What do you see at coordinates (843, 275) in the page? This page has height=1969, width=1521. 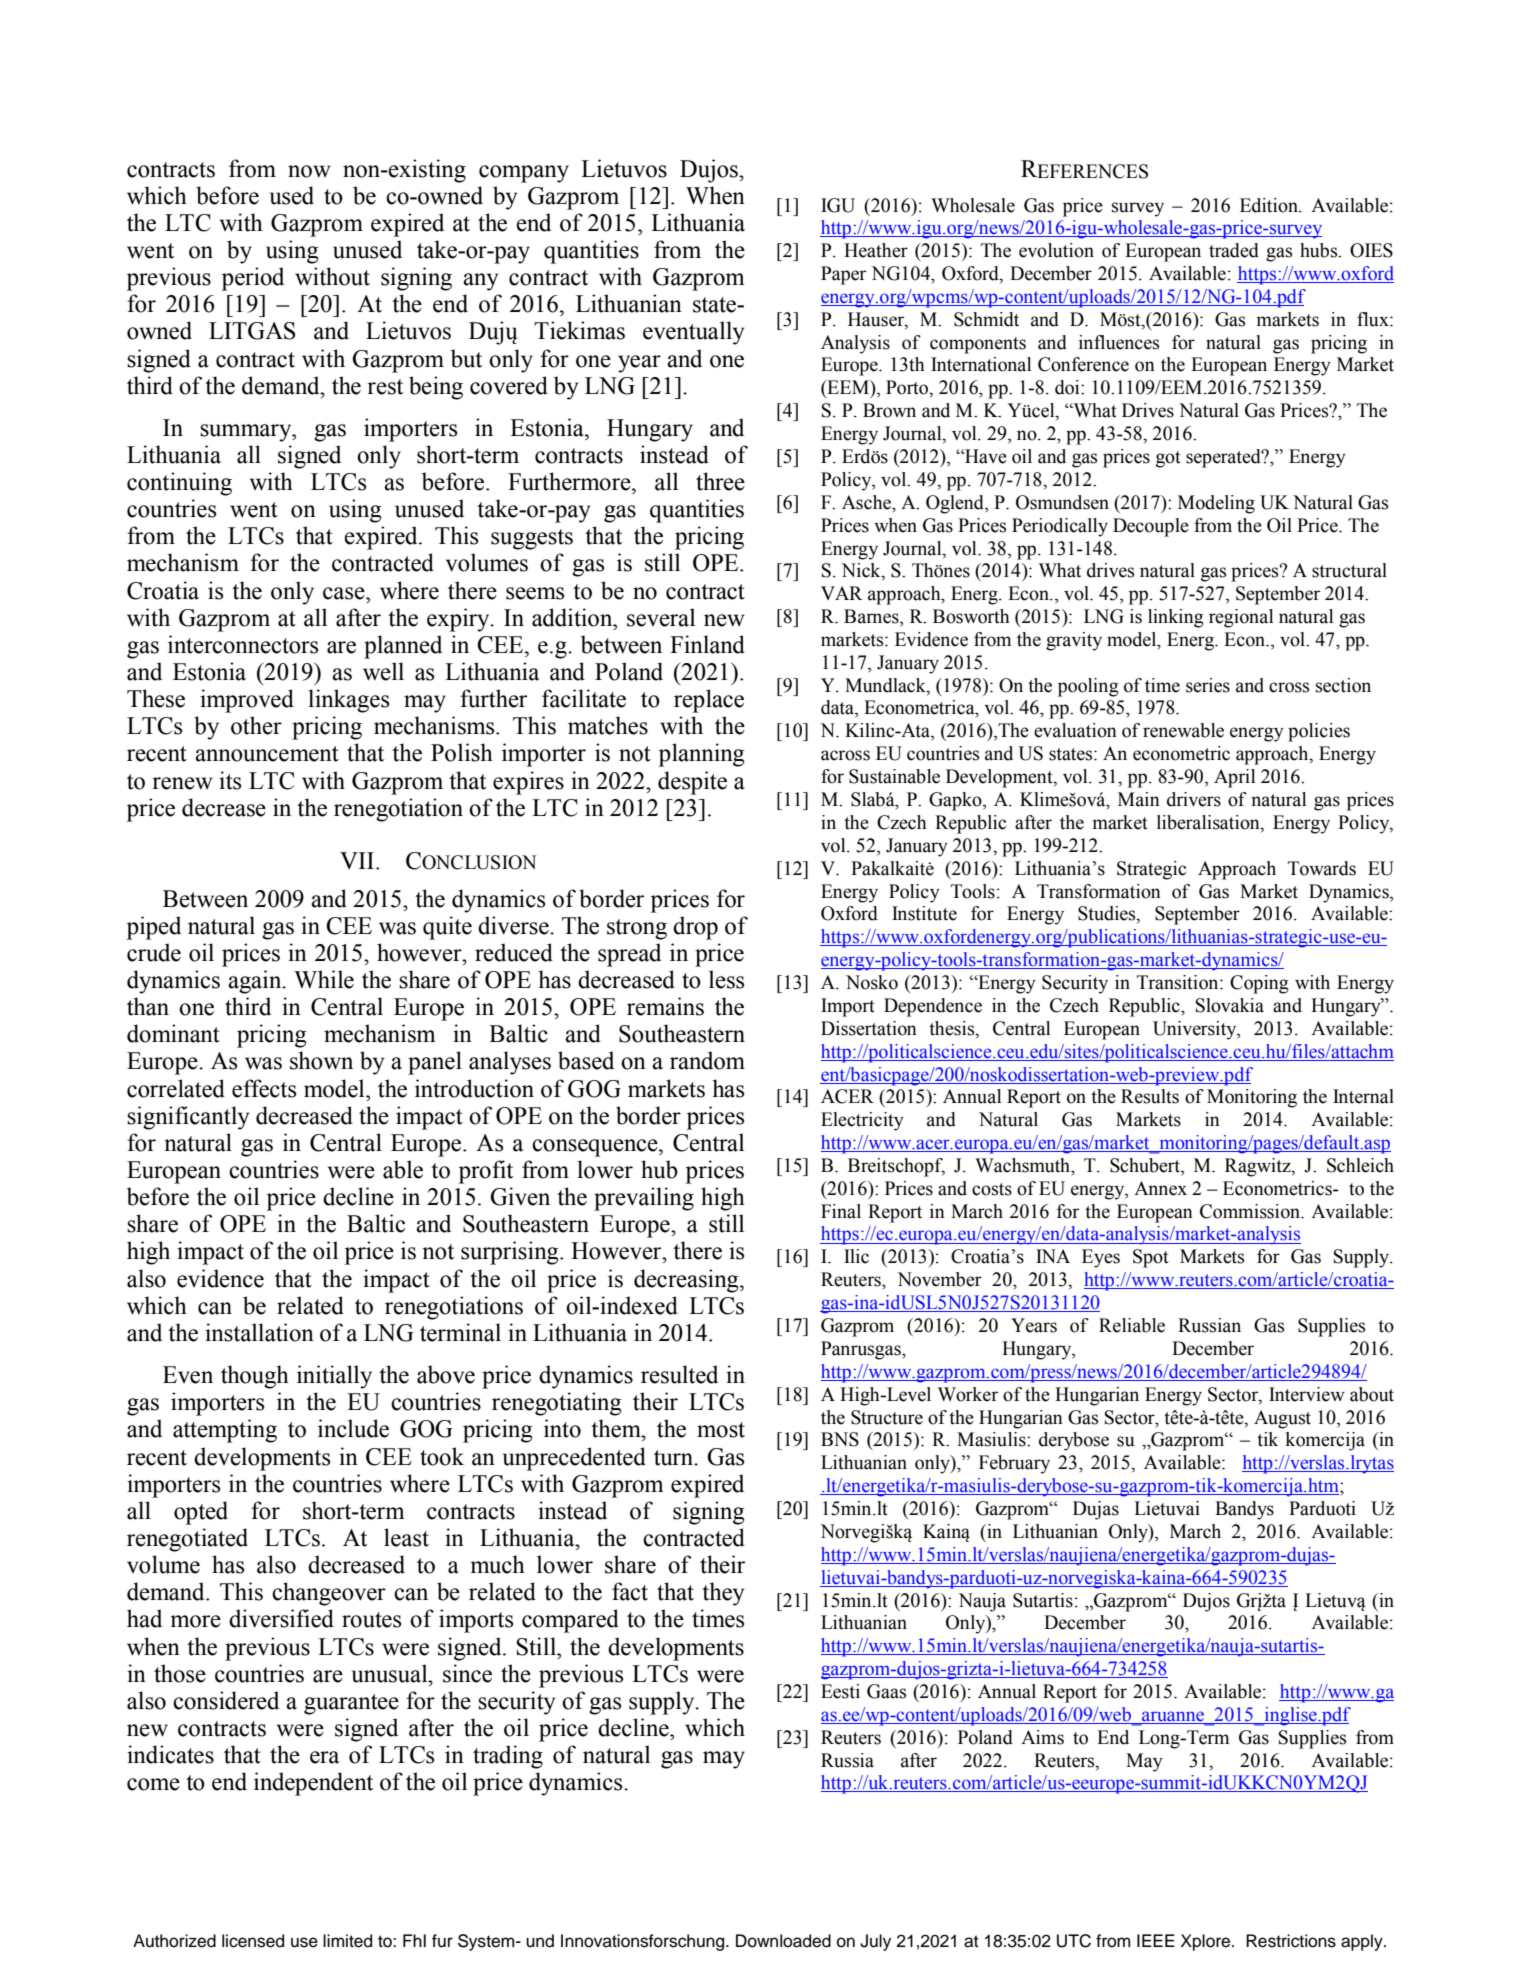 I see `Paper` at bounding box center [843, 275].
